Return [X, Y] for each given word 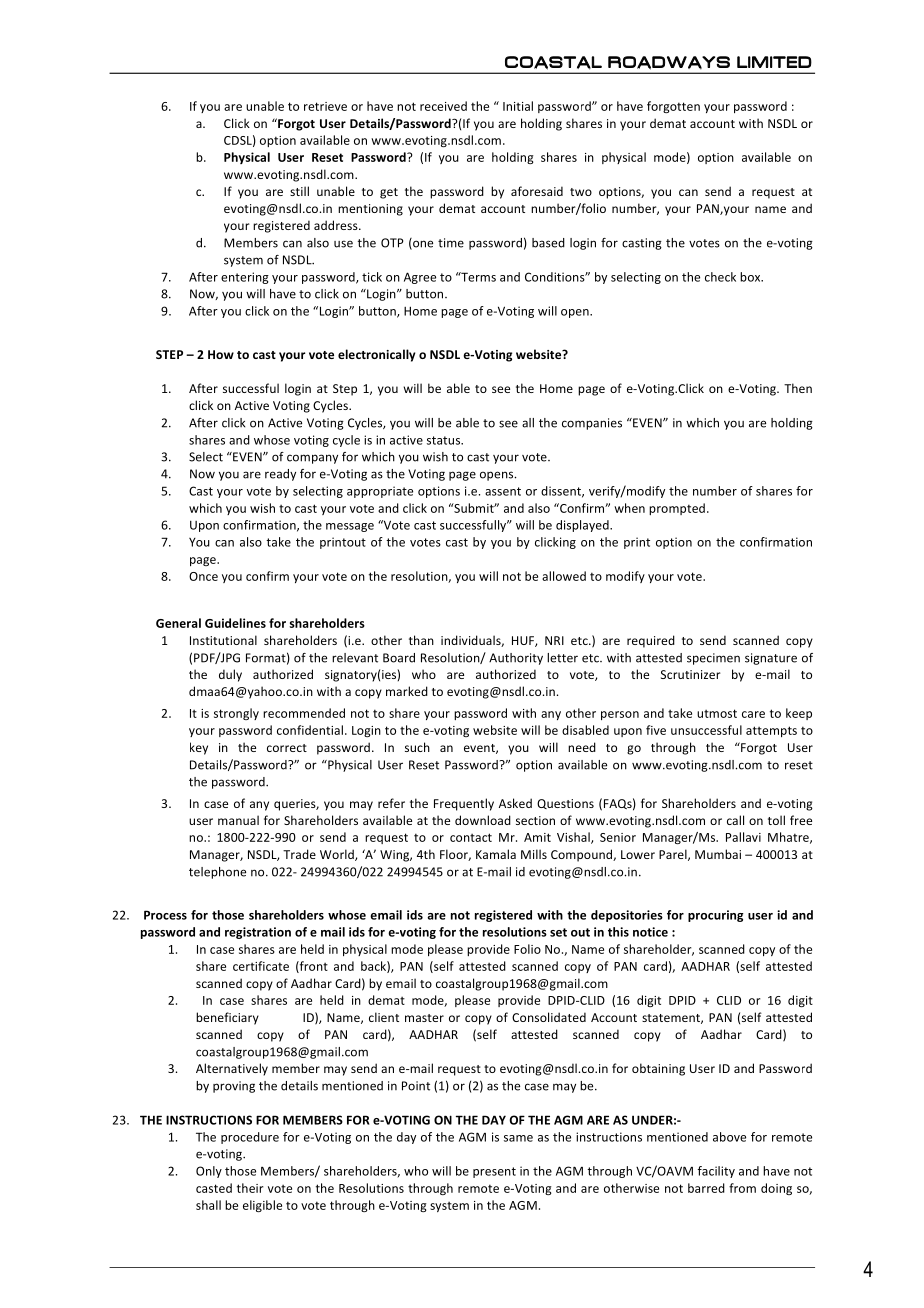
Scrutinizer [691, 674]
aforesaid [537, 191]
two [581, 192]
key [199, 748]
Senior [618, 837]
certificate [261, 966]
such [417, 747]
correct [287, 748]
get [389, 193]
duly [230, 675]
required [651, 641]
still [299, 191]
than [421, 640]
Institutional [223, 640]
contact [471, 837]
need [582, 747]
